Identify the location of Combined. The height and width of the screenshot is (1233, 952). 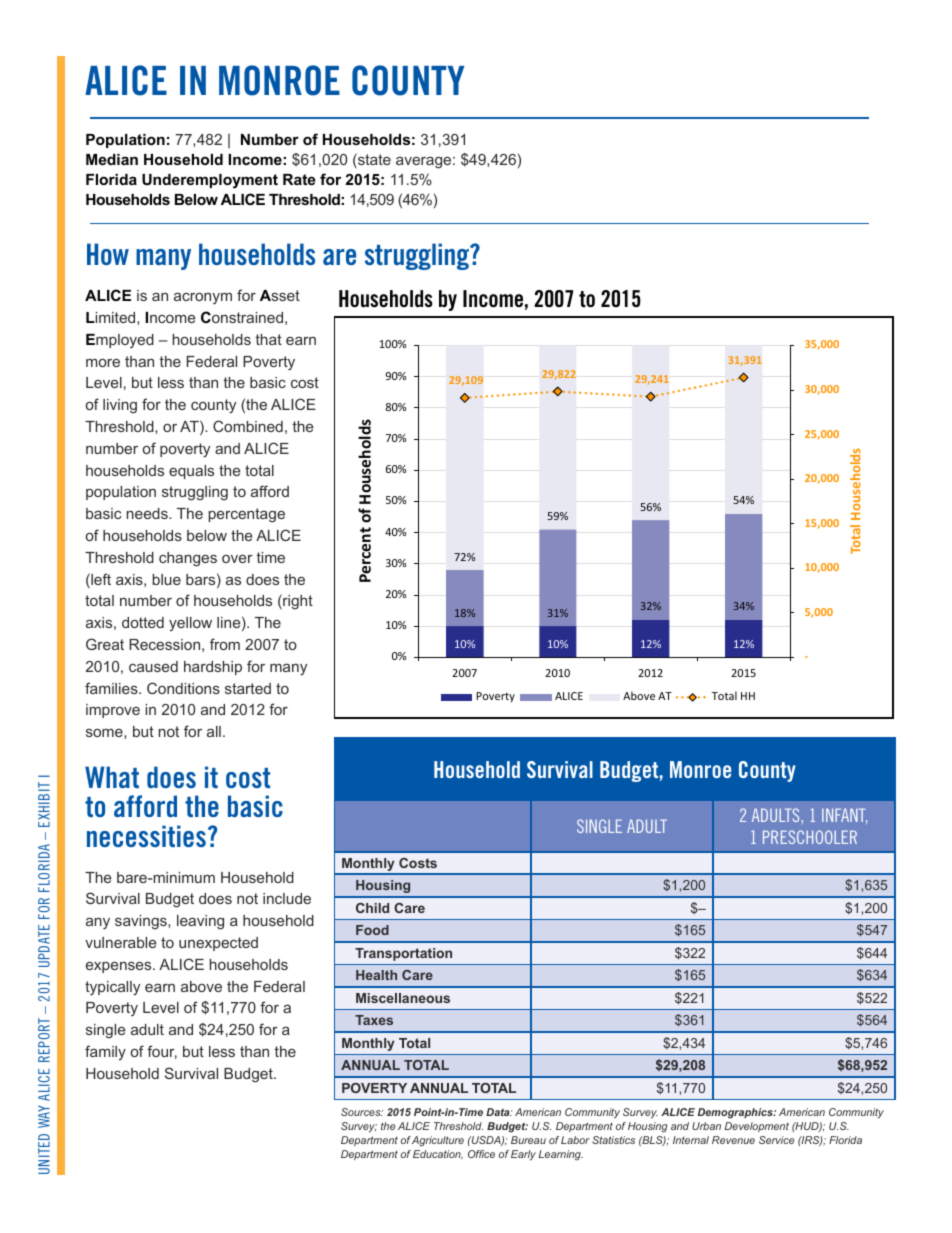
(248, 426).
